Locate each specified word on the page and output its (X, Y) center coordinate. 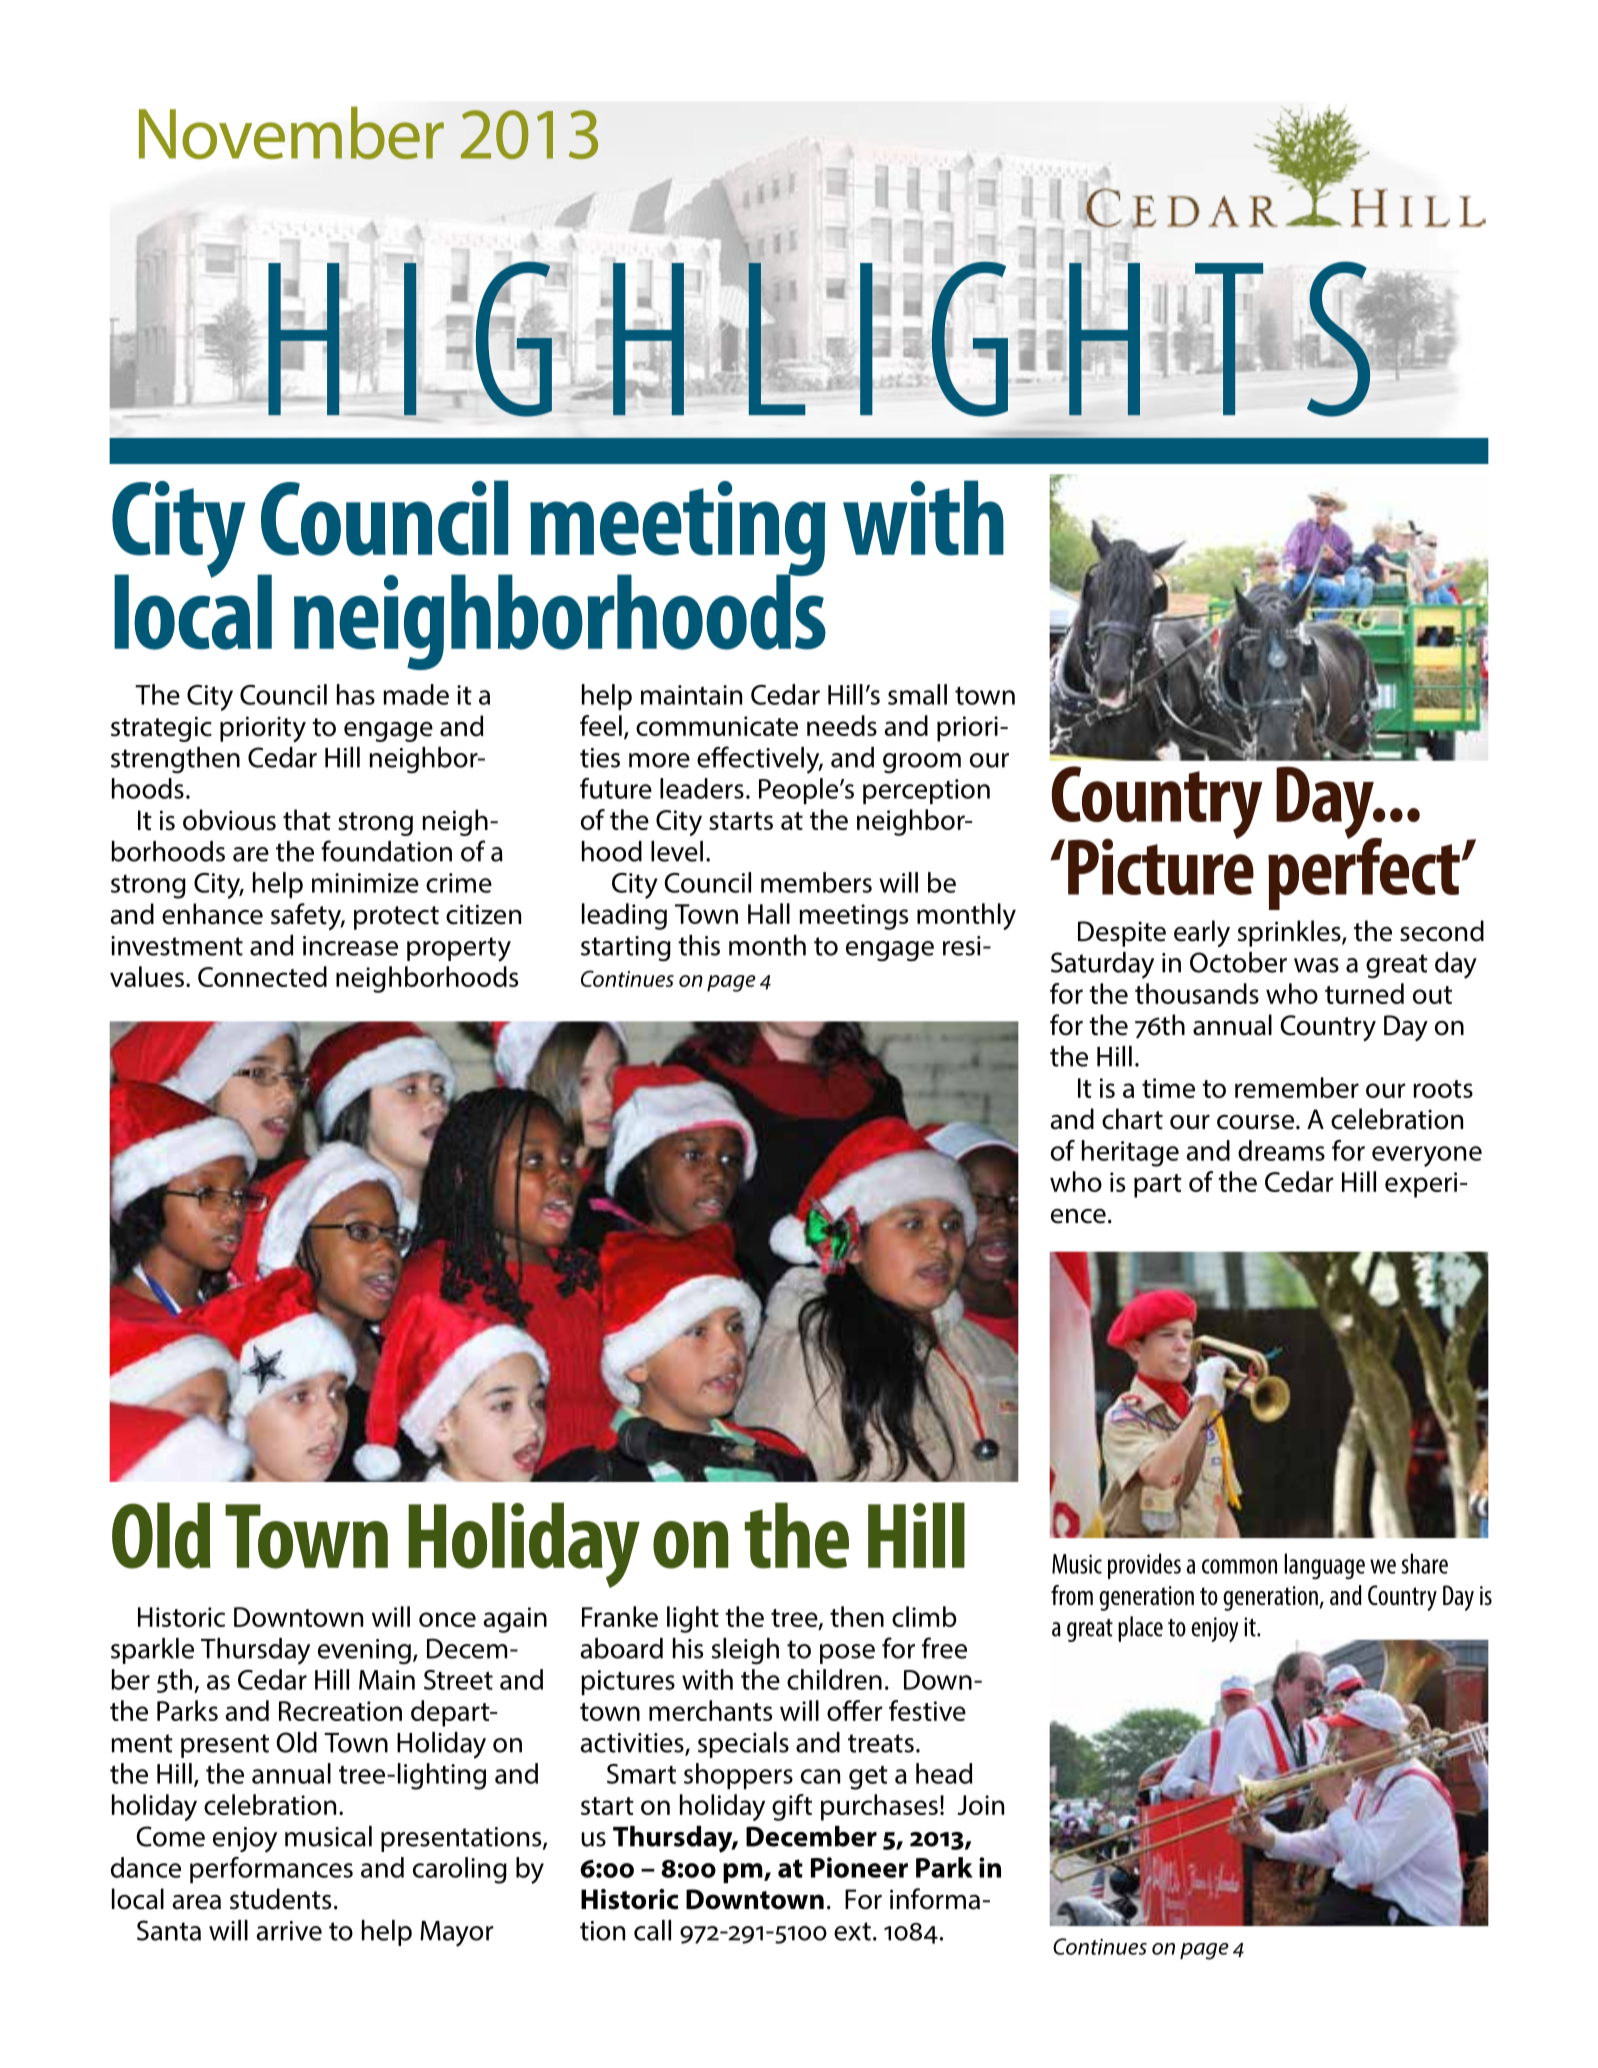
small (917, 694)
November (291, 133)
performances (271, 1870)
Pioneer (859, 1867)
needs (842, 725)
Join (980, 1805)
